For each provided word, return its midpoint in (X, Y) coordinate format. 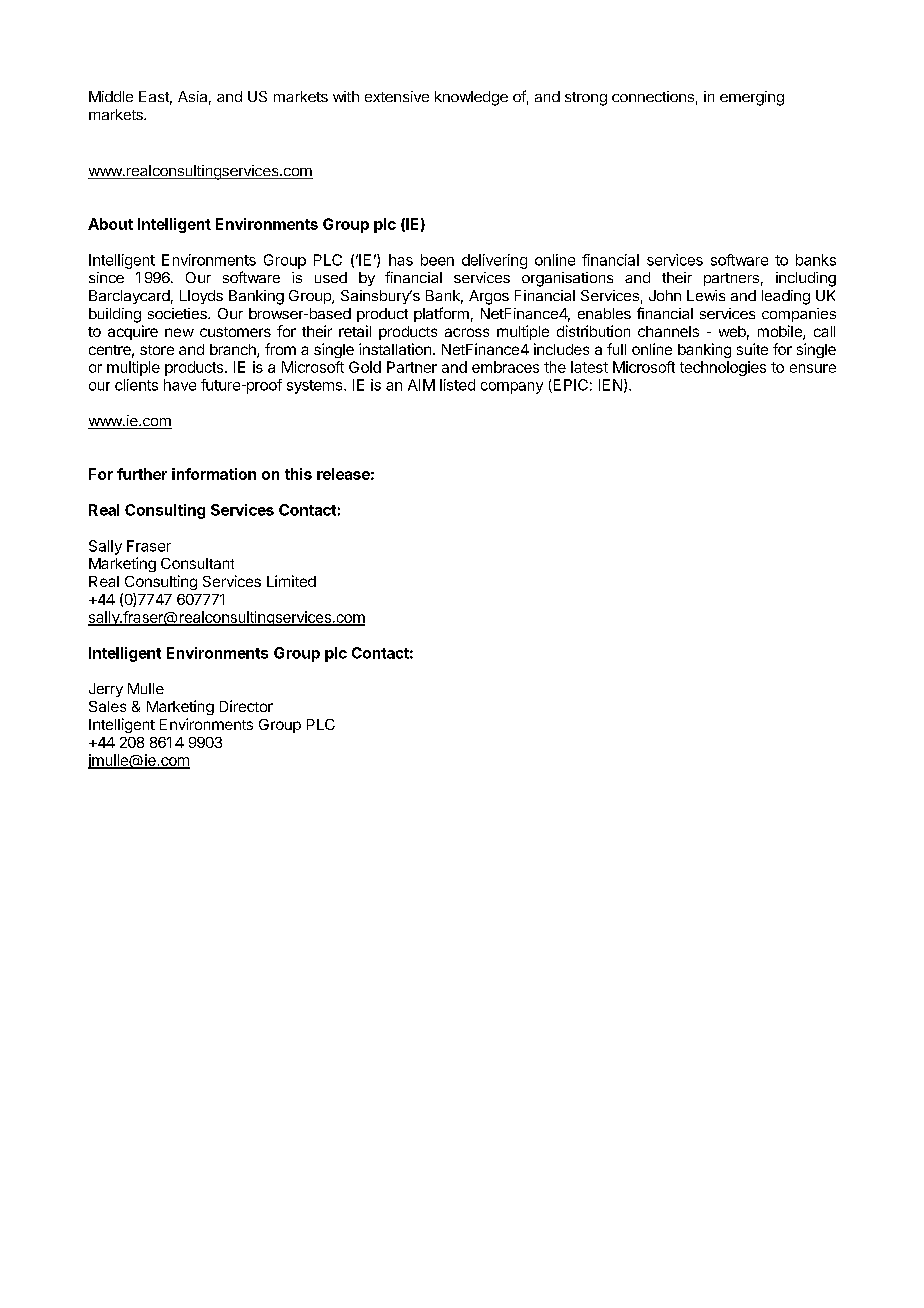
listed (457, 385)
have (180, 385)
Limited (291, 581)
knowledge (471, 98)
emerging (752, 98)
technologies (723, 368)
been (437, 260)
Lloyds (201, 297)
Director (246, 706)
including (806, 279)
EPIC (569, 386)
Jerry (106, 690)
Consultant (197, 563)
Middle (111, 96)
